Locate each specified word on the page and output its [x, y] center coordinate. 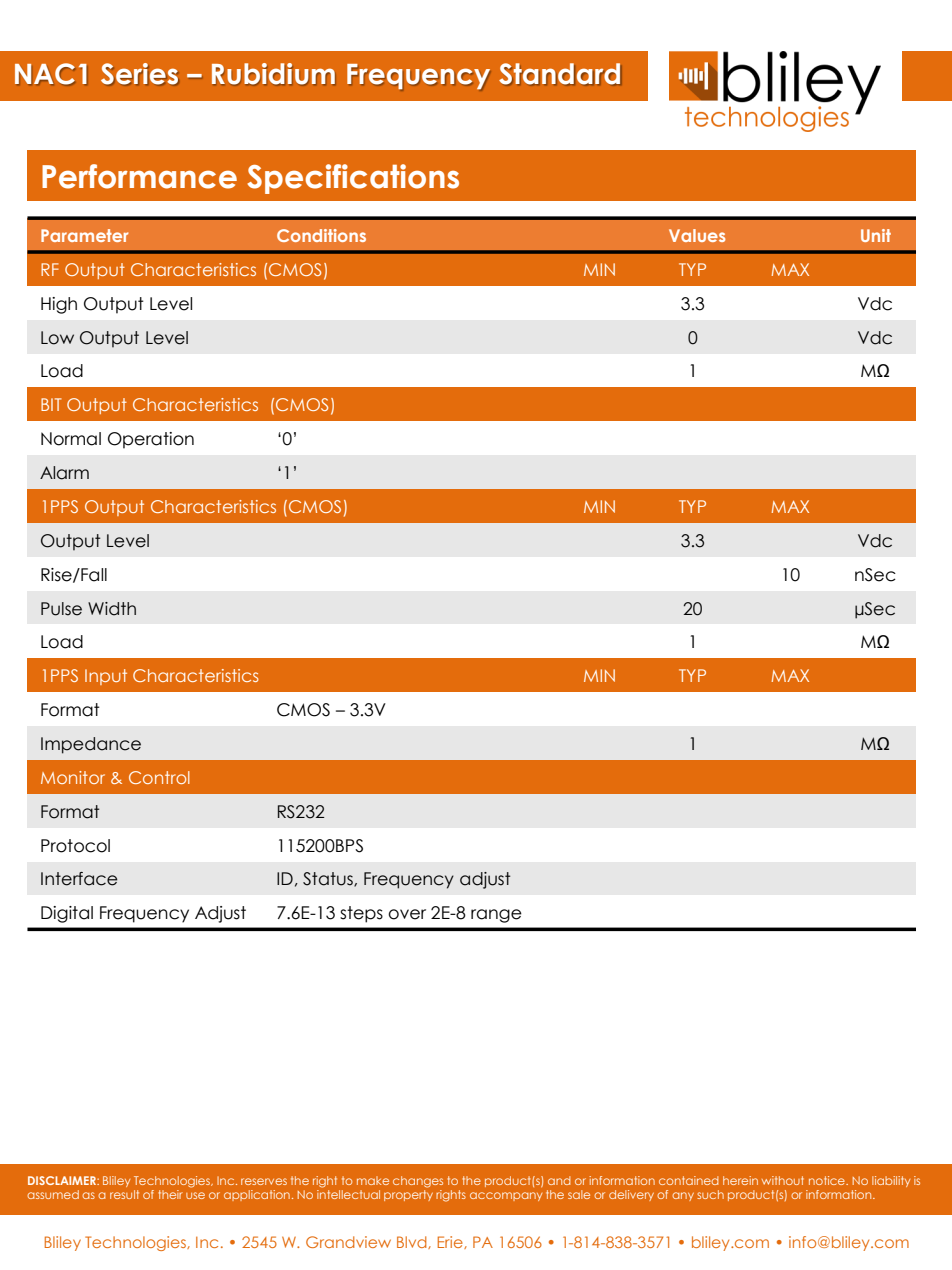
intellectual [348, 1194]
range [496, 916]
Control [159, 777]
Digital [67, 914]
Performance [139, 176]
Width [112, 609]
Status [329, 879]
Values [697, 235]
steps [361, 914]
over [407, 914]
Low [57, 338]
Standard [559, 73]
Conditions [321, 235]
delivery [631, 1195]
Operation [151, 440]
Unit [876, 235]
